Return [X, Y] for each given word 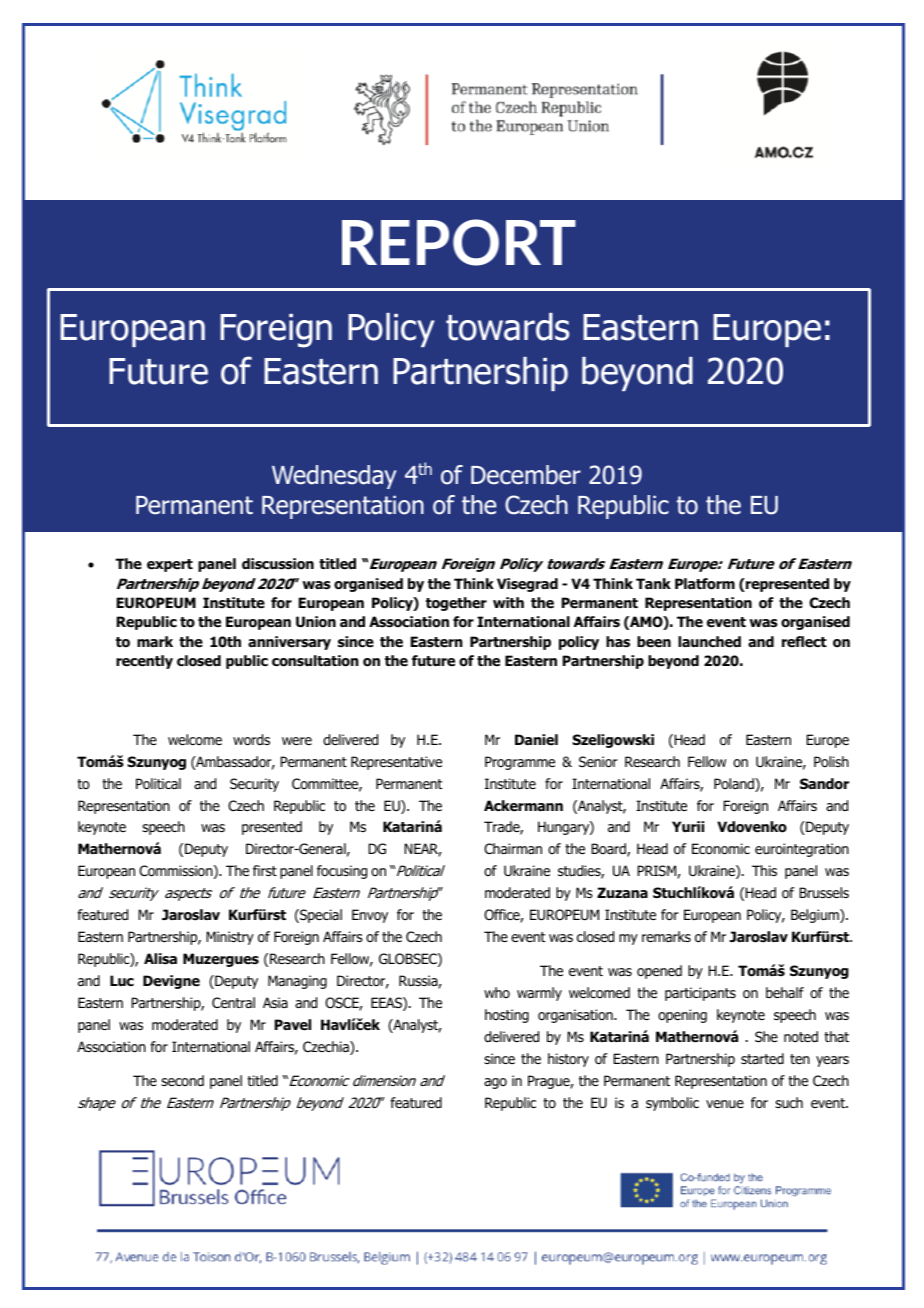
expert [170, 565]
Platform [705, 584]
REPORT [459, 242]
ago [495, 1083]
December [526, 475]
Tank [653, 583]
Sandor [824, 784]
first [265, 870]
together [456, 604]
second [182, 1080]
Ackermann [523, 805]
